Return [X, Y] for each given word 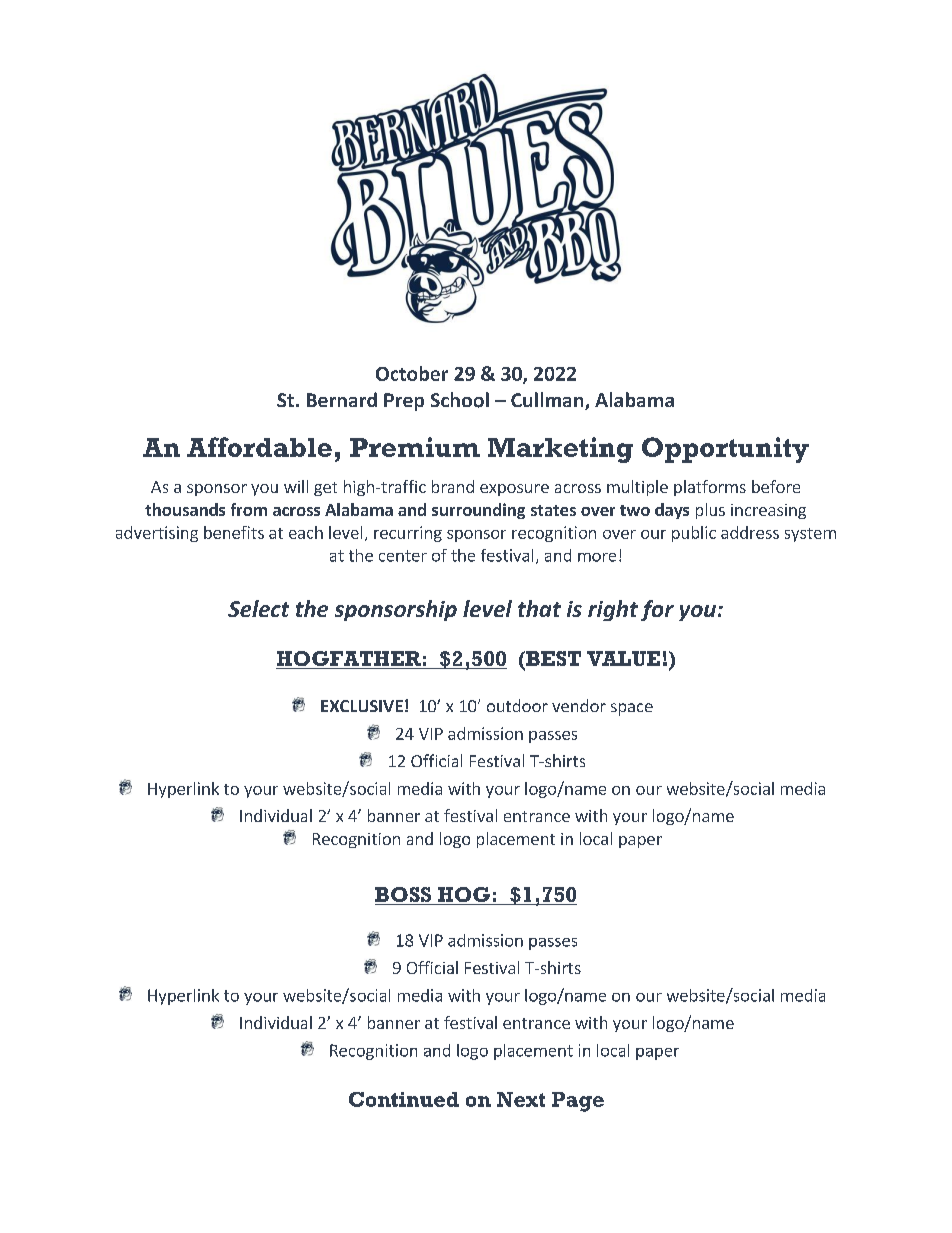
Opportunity [725, 450]
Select [258, 608]
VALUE [623, 658]
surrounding [478, 511]
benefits [234, 532]
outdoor [517, 705]
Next [521, 1099]
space [632, 709]
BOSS [404, 896]
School [460, 400]
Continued [404, 1099]
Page [578, 1102]
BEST [552, 660]
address [750, 532]
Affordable [259, 447]
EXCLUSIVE [362, 706]
